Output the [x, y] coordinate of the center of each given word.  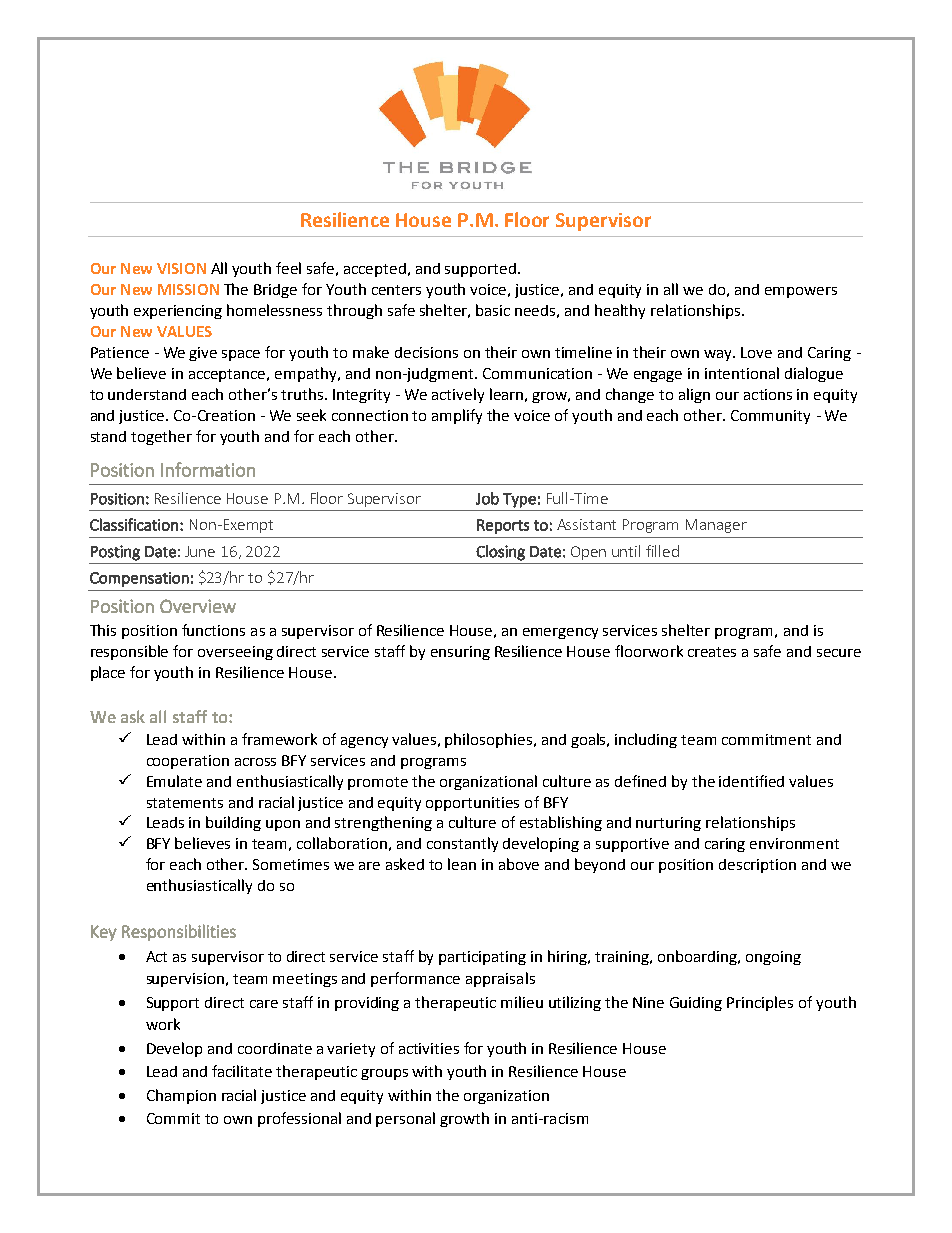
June [200, 551]
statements [185, 803]
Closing [500, 553]
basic [493, 310]
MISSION [188, 289]
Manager [716, 526]
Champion [181, 1096]
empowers [801, 292]
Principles [760, 1003]
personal [405, 1119]
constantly [462, 844]
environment [794, 843]
